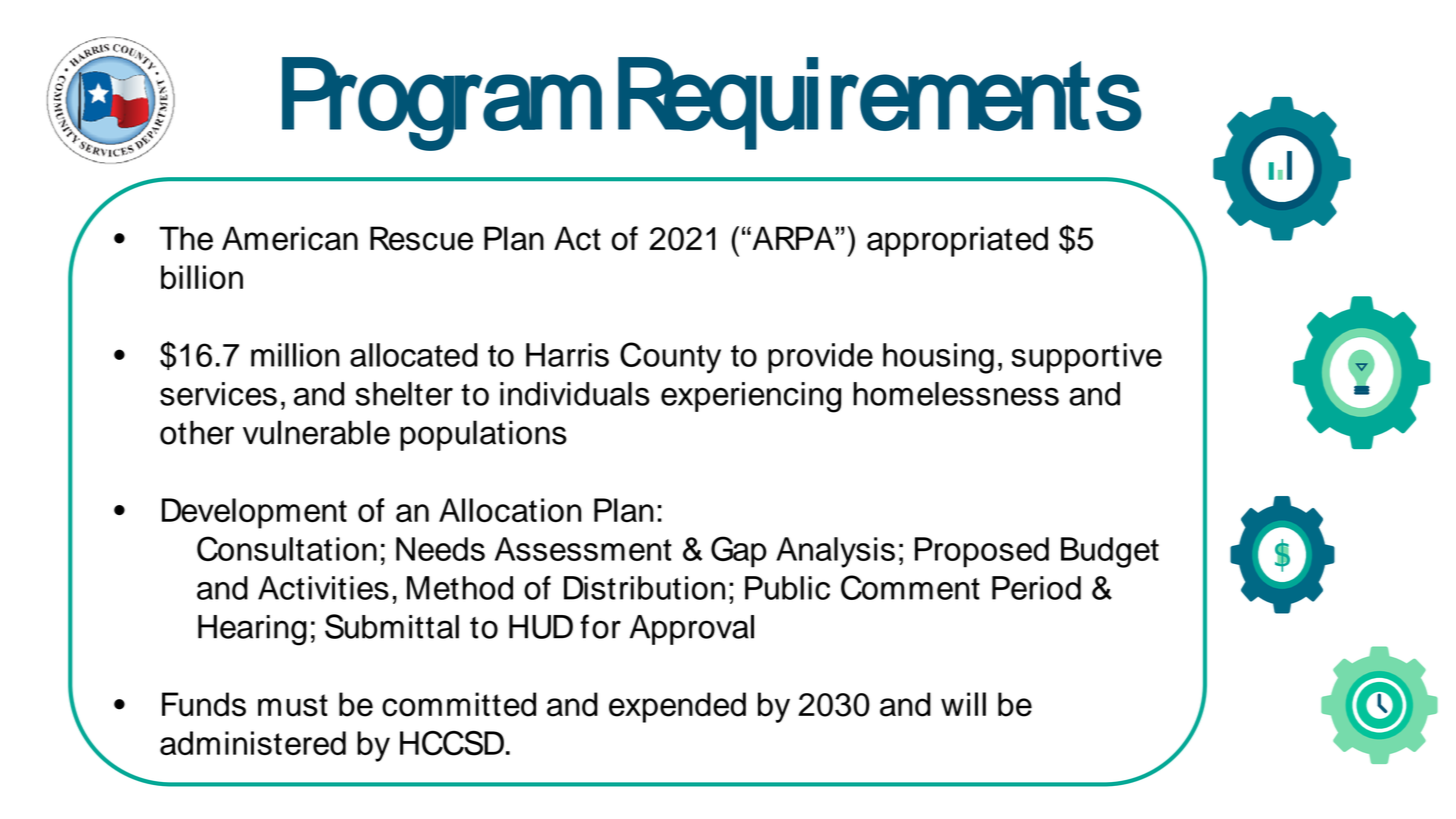  I want to click on expended, so click(677, 707).
